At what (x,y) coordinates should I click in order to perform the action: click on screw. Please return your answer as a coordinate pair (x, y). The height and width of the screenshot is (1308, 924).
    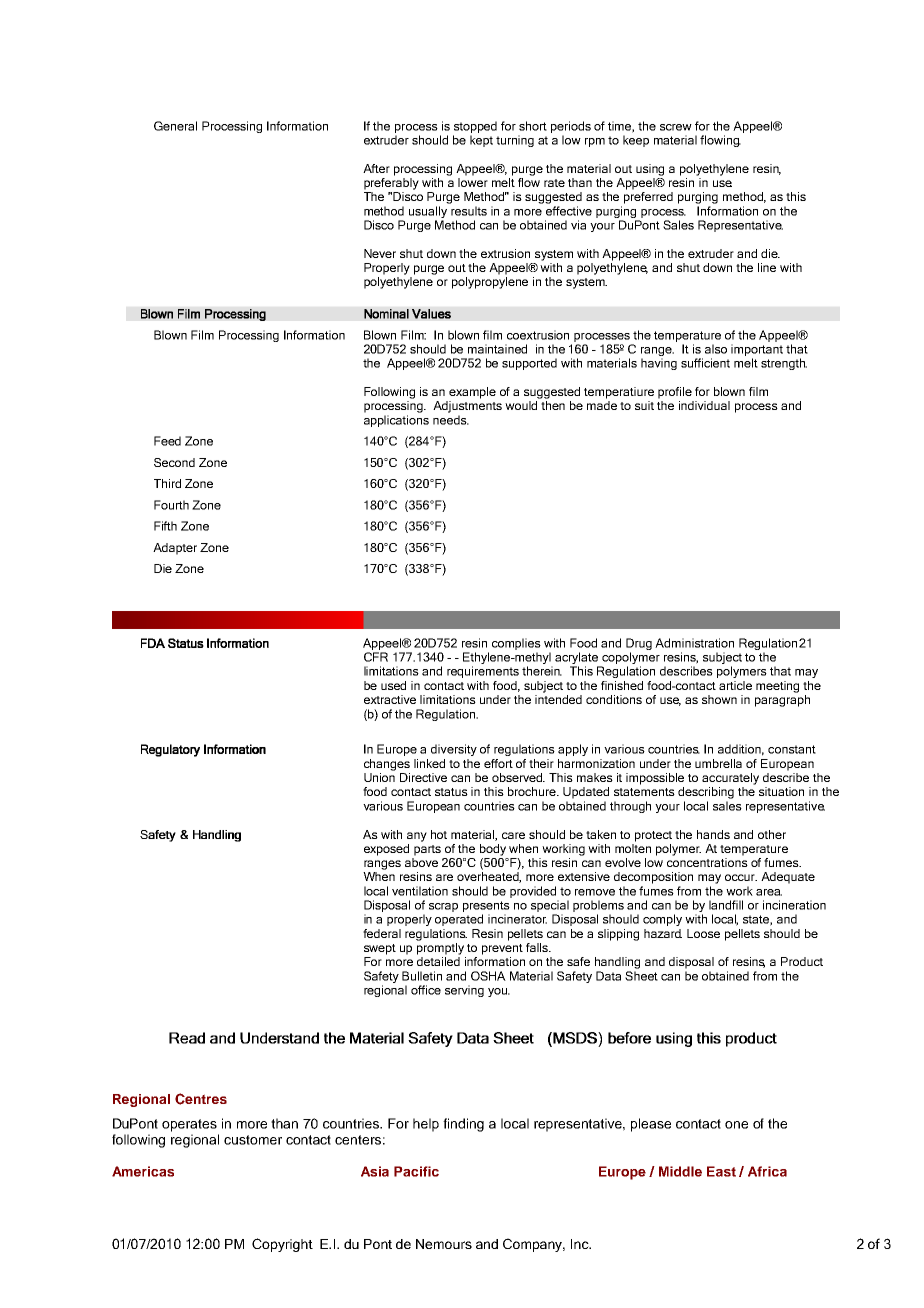
    Looking at the image, I should click on (676, 127).
